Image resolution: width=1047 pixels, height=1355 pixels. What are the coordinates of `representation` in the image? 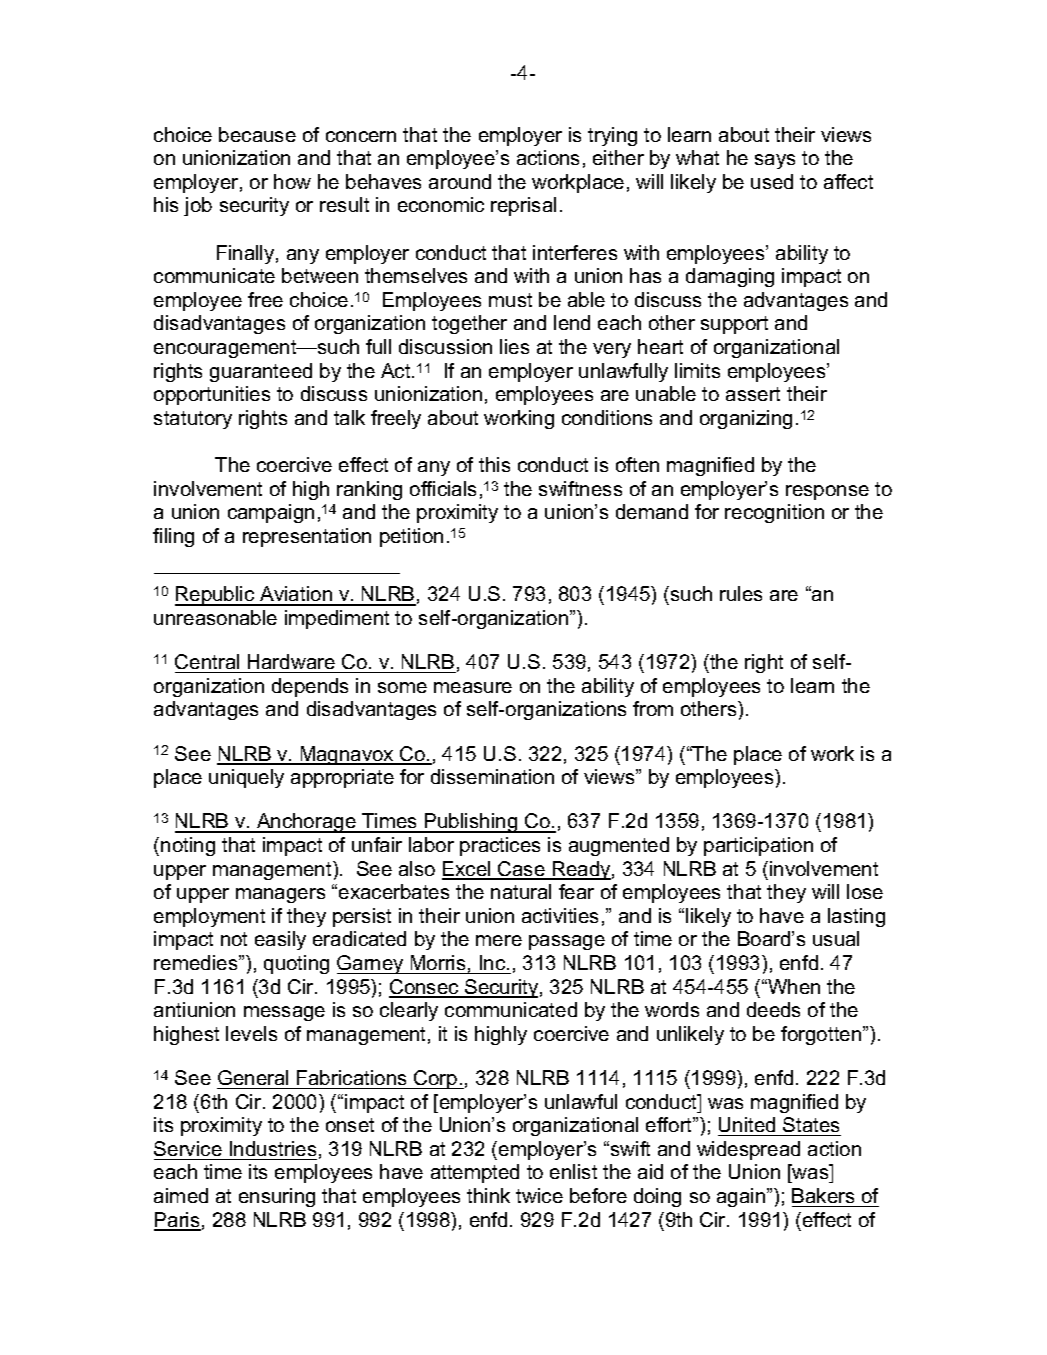 It's located at (307, 537).
